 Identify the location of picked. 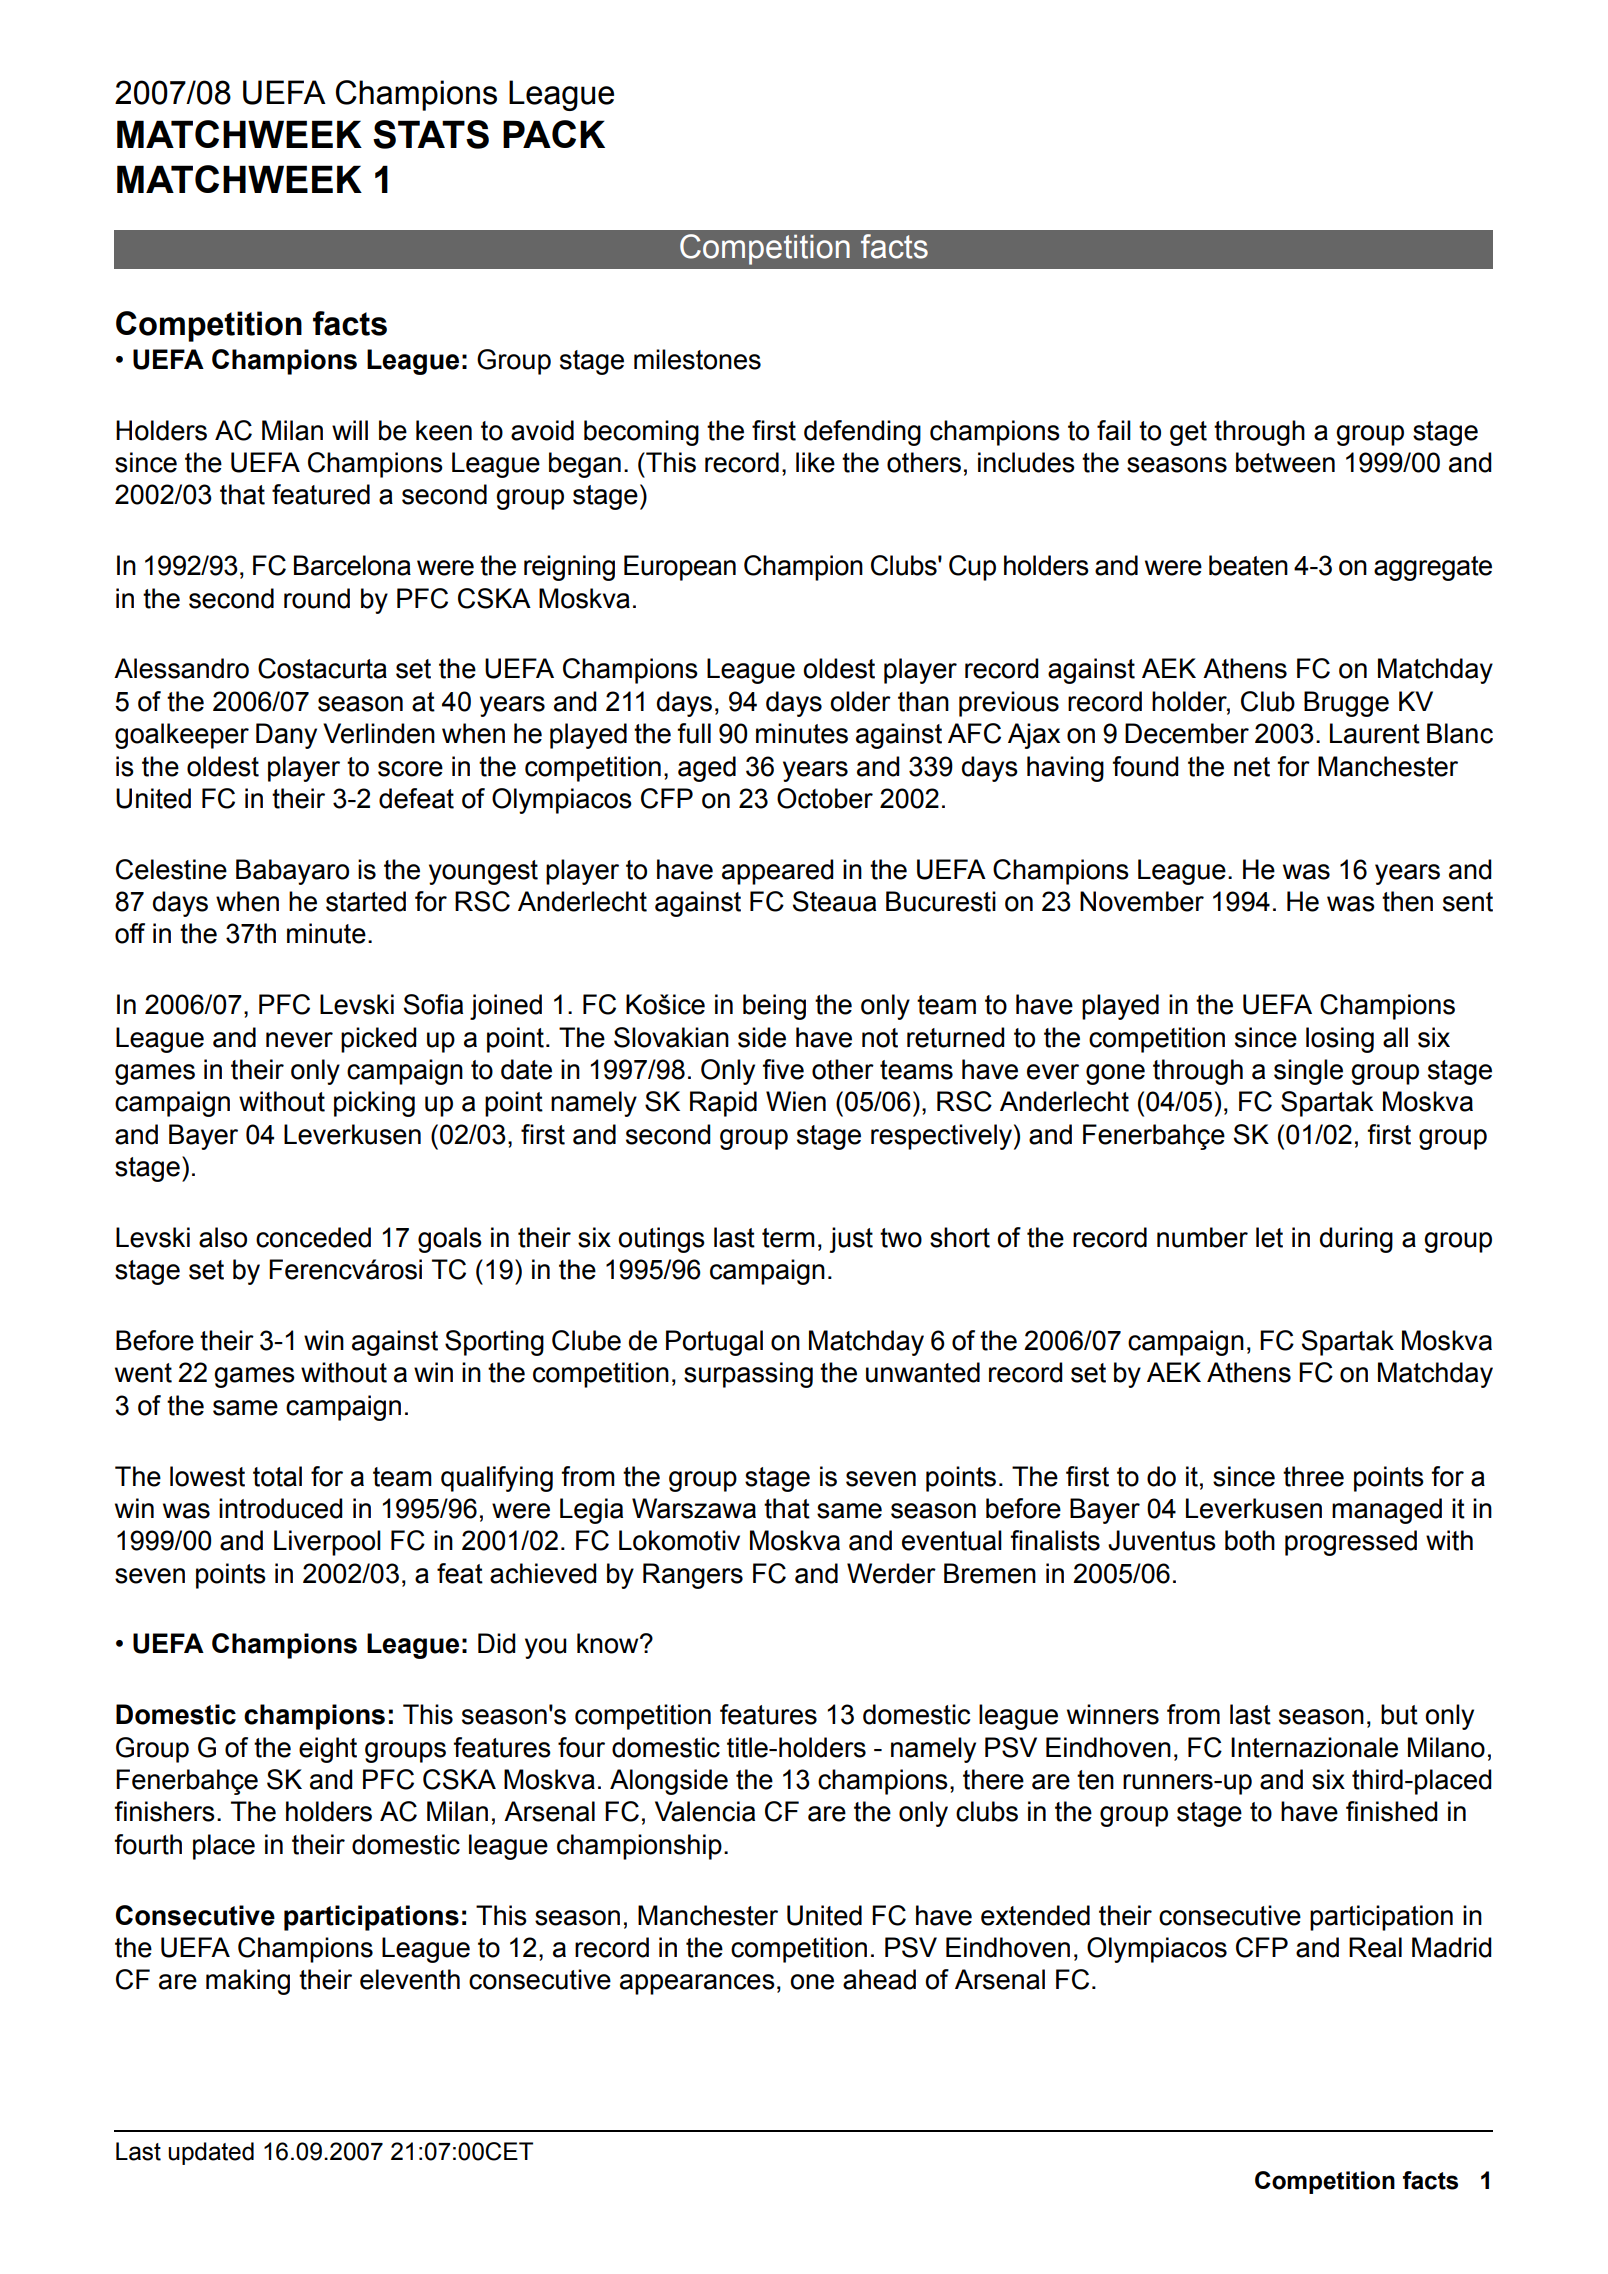
(379, 1040).
